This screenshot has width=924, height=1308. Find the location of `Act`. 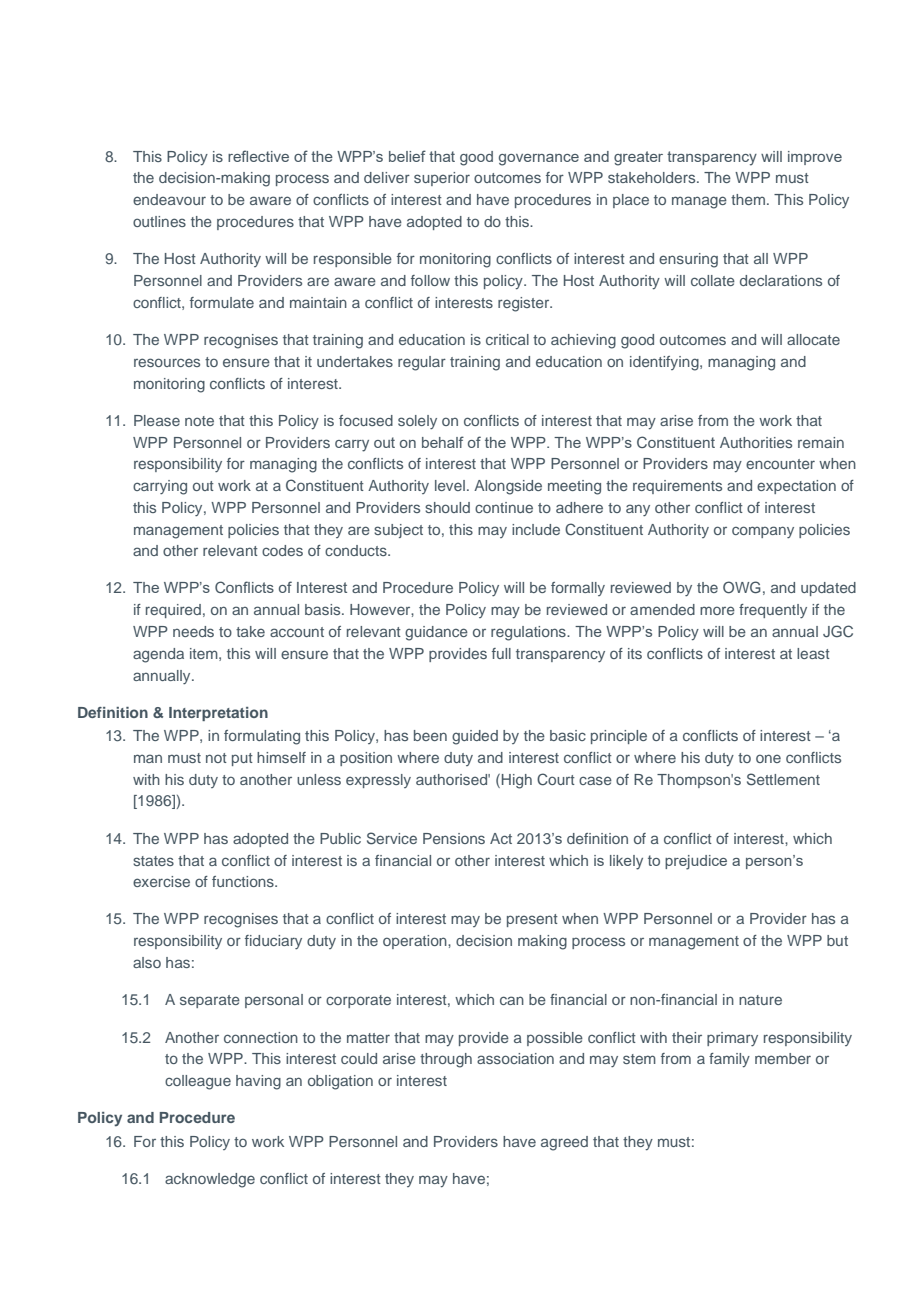

Act is located at coordinates (501, 838).
